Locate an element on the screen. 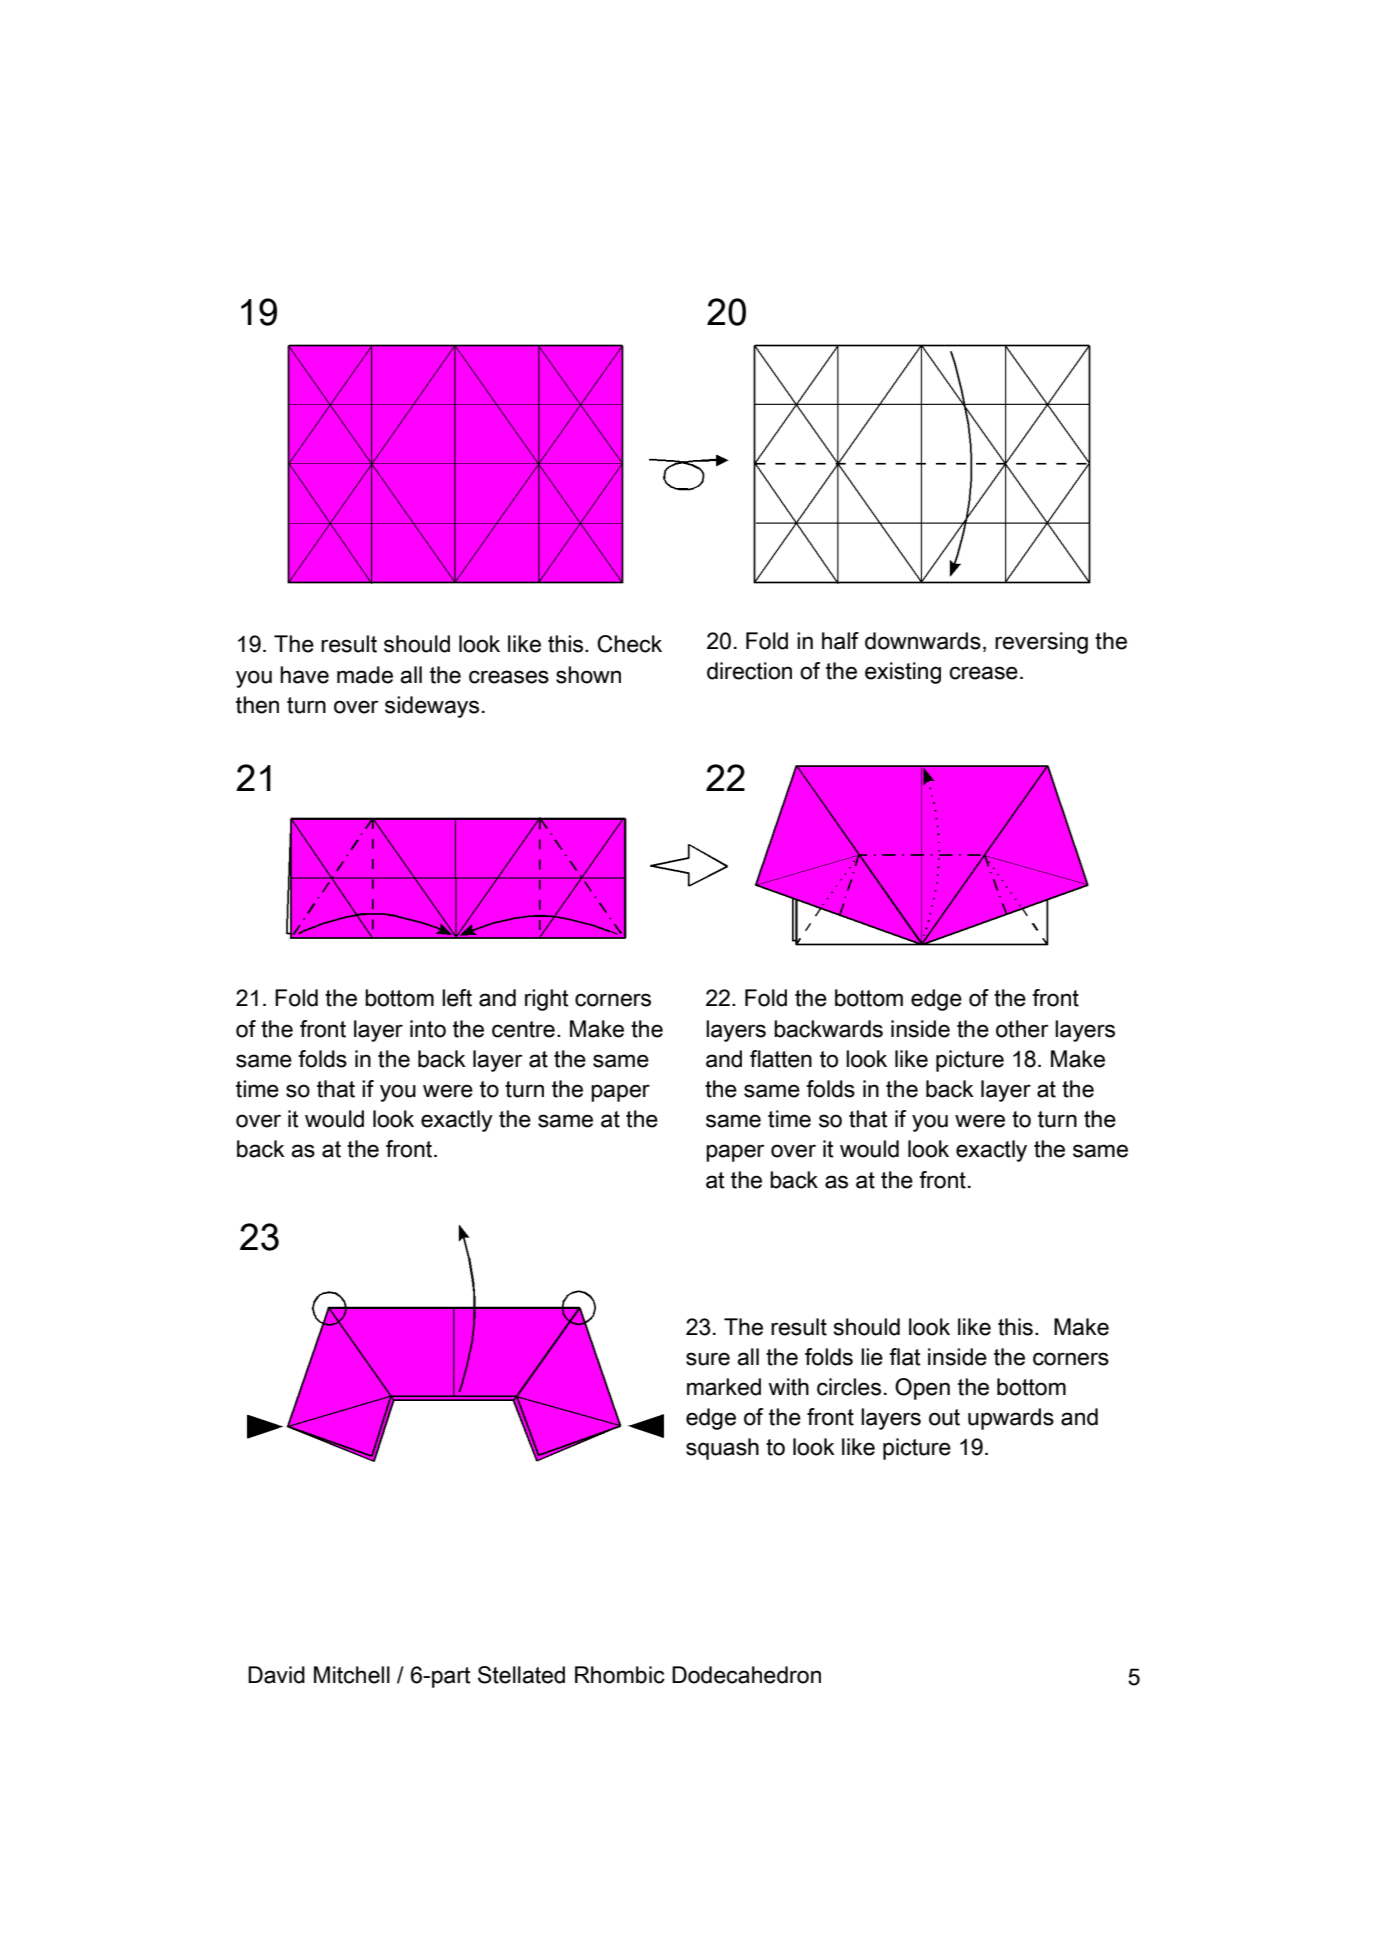 The image size is (1377, 1948). existing is located at coordinates (903, 673).
